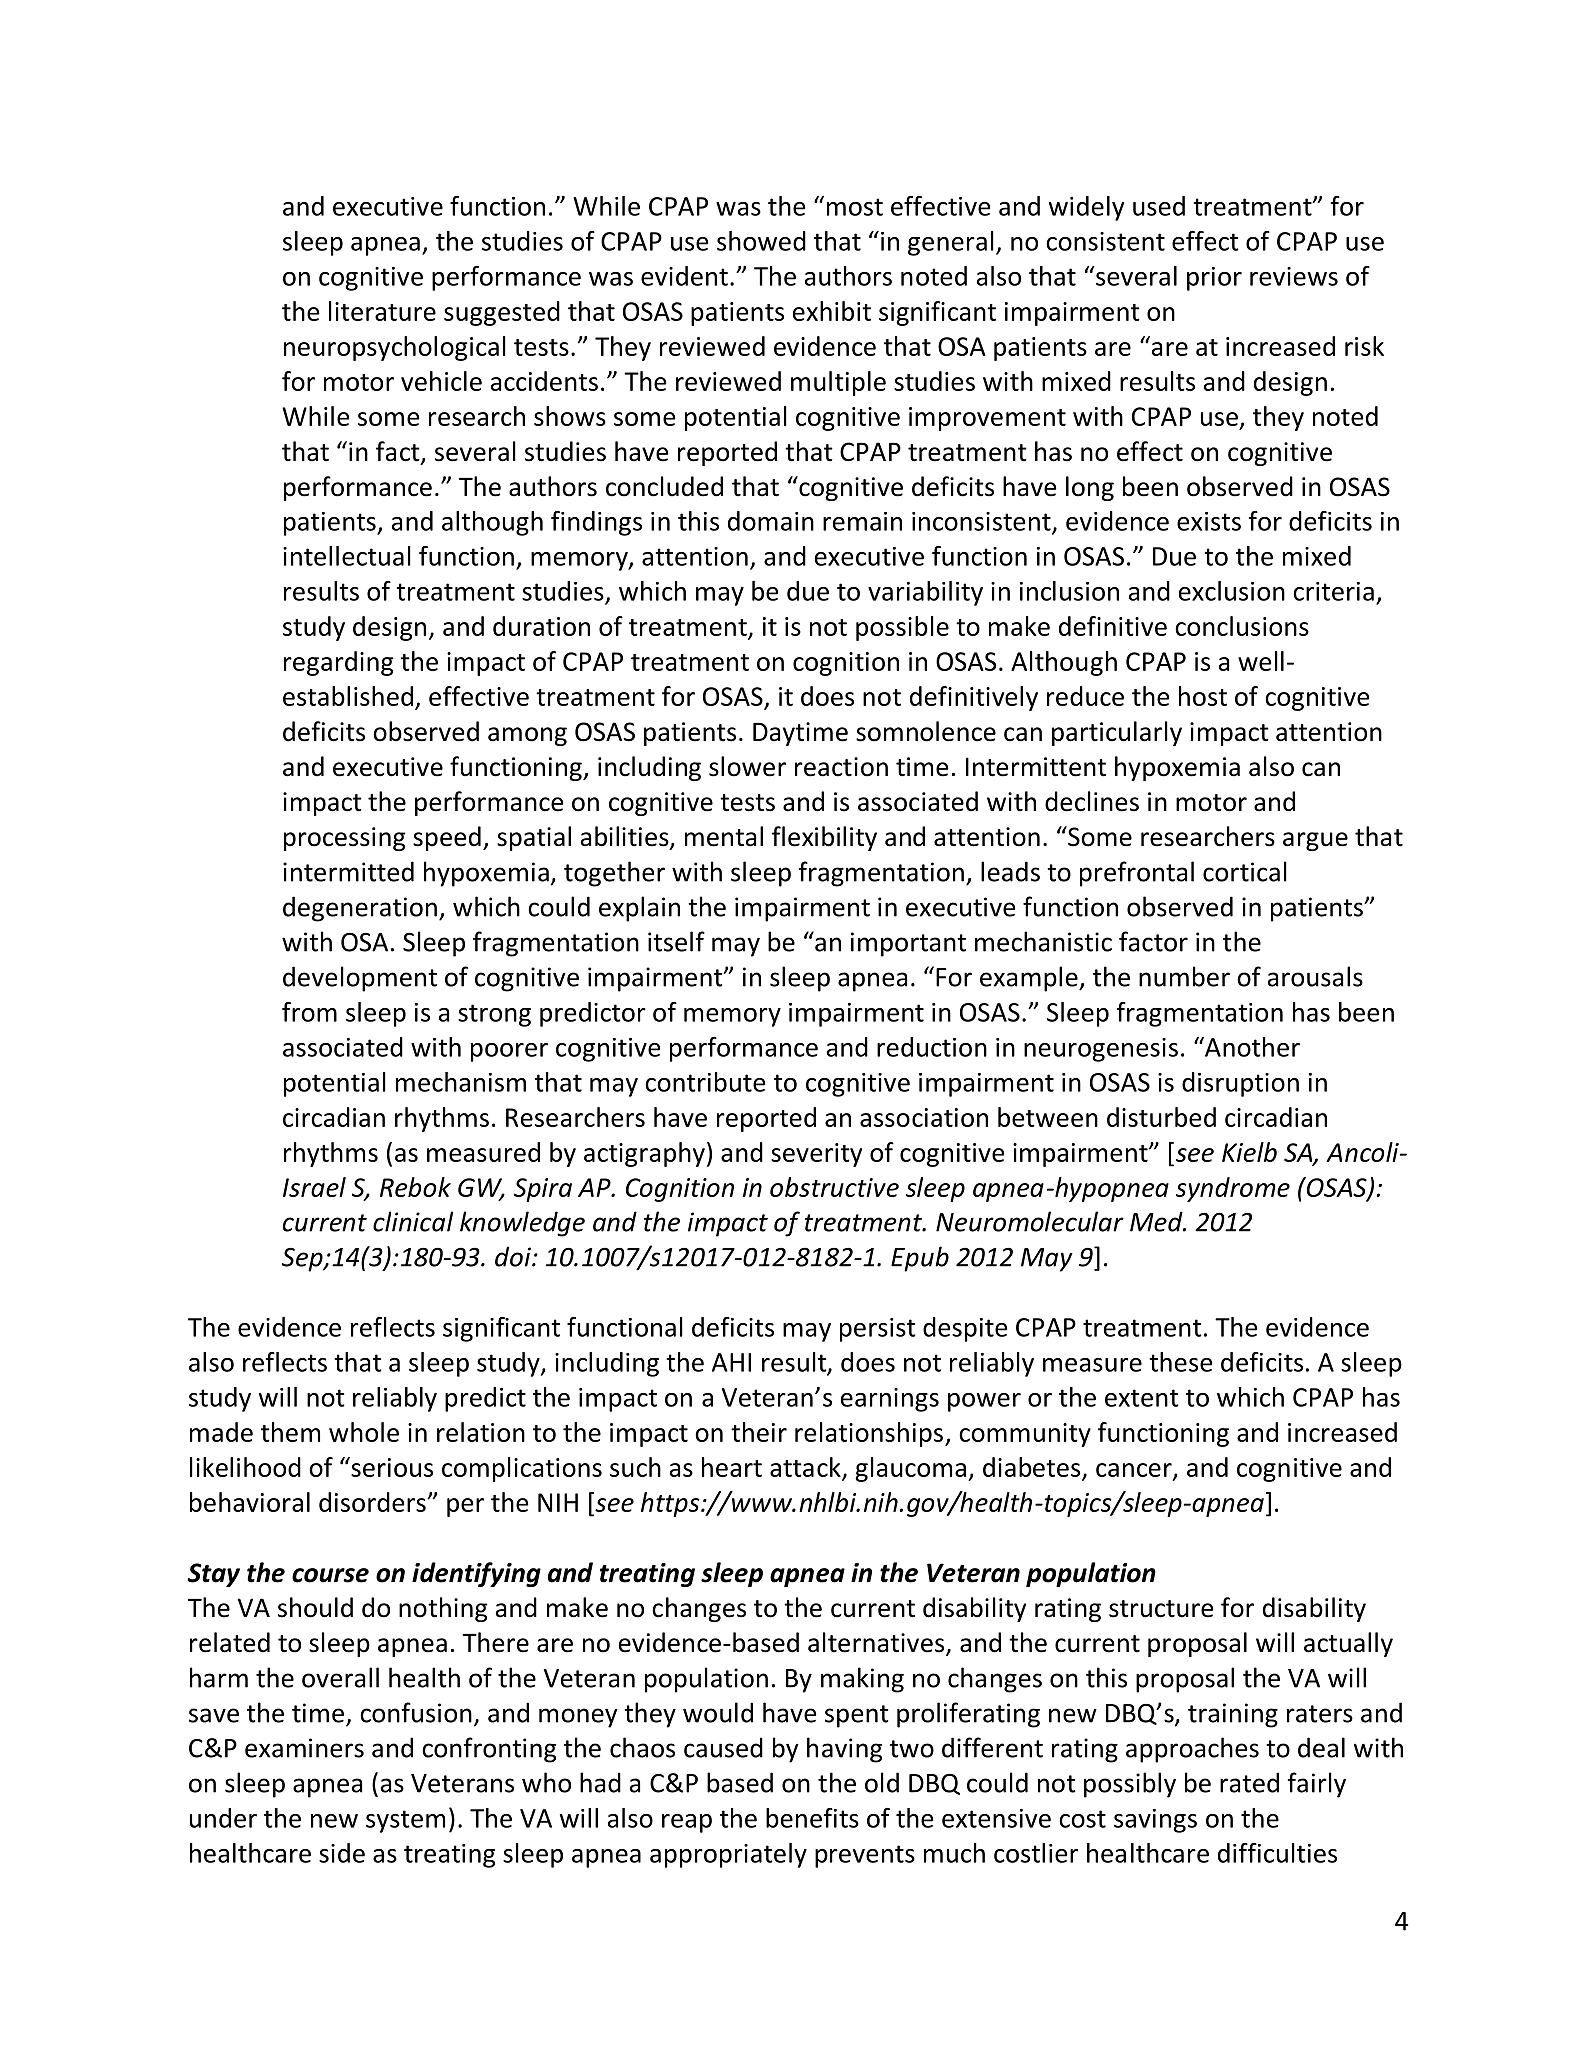 The image size is (1596, 2066). Describe the element at coordinates (761, 241) in the document. I see `showed` at that location.
